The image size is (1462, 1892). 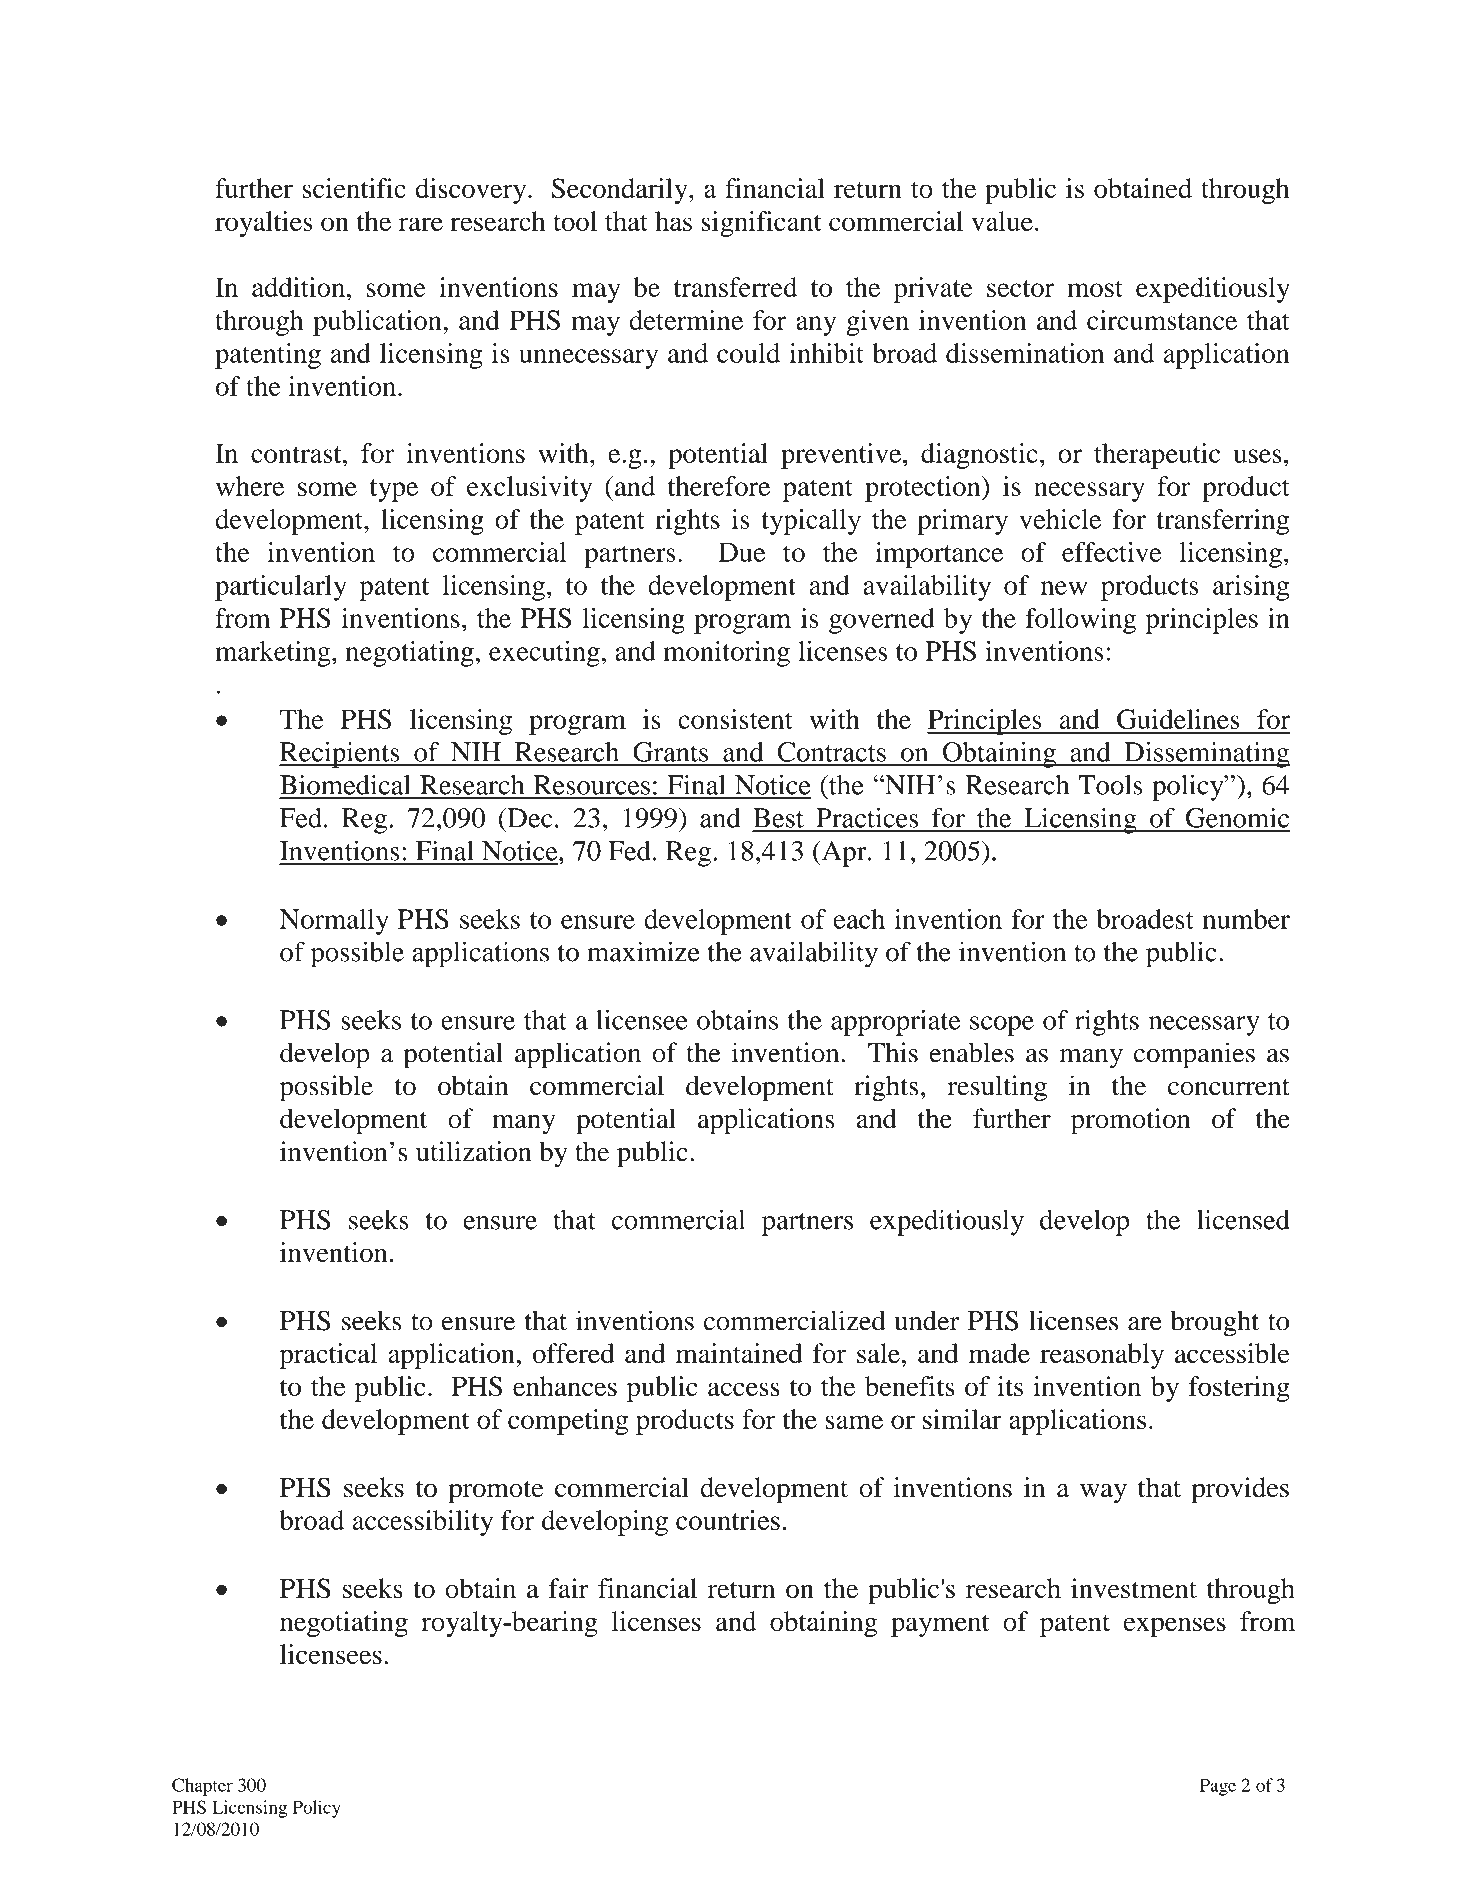 What do you see at coordinates (334, 922) in the screenshot?
I see `Normally` at bounding box center [334, 922].
